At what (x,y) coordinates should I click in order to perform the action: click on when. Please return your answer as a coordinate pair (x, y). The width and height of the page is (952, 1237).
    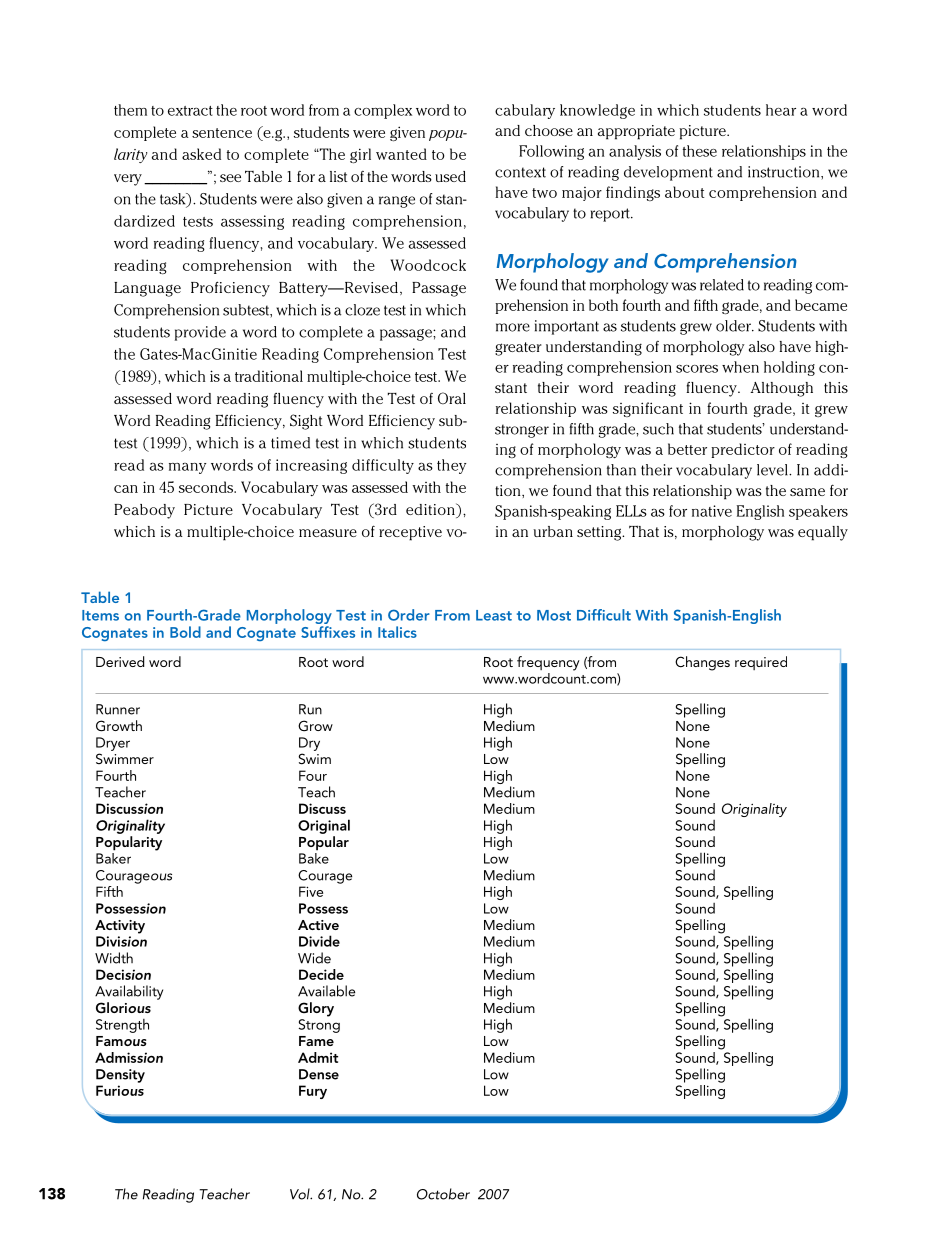
    Looking at the image, I should click on (740, 367).
